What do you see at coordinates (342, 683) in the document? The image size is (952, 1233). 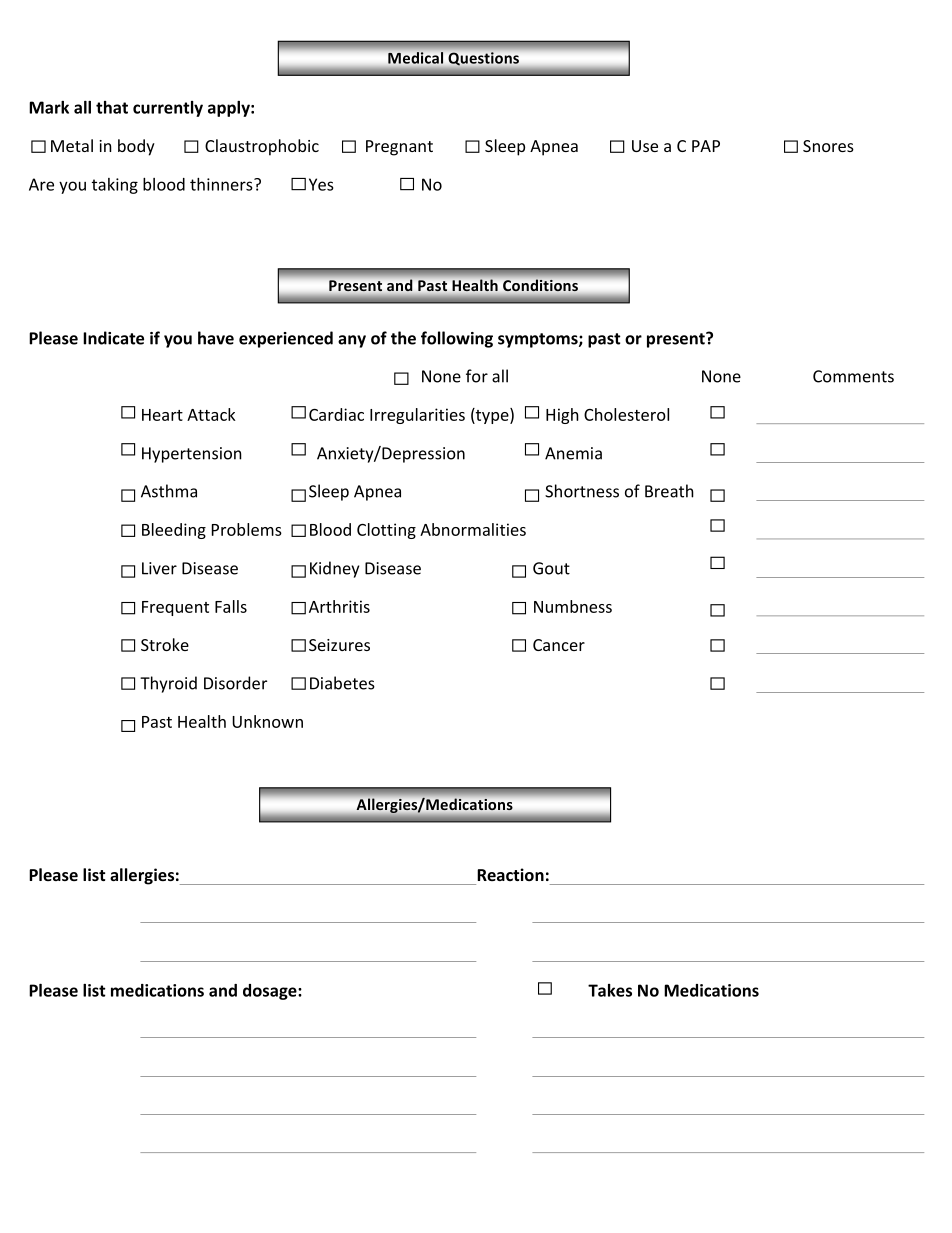 I see `Diabetes` at bounding box center [342, 683].
